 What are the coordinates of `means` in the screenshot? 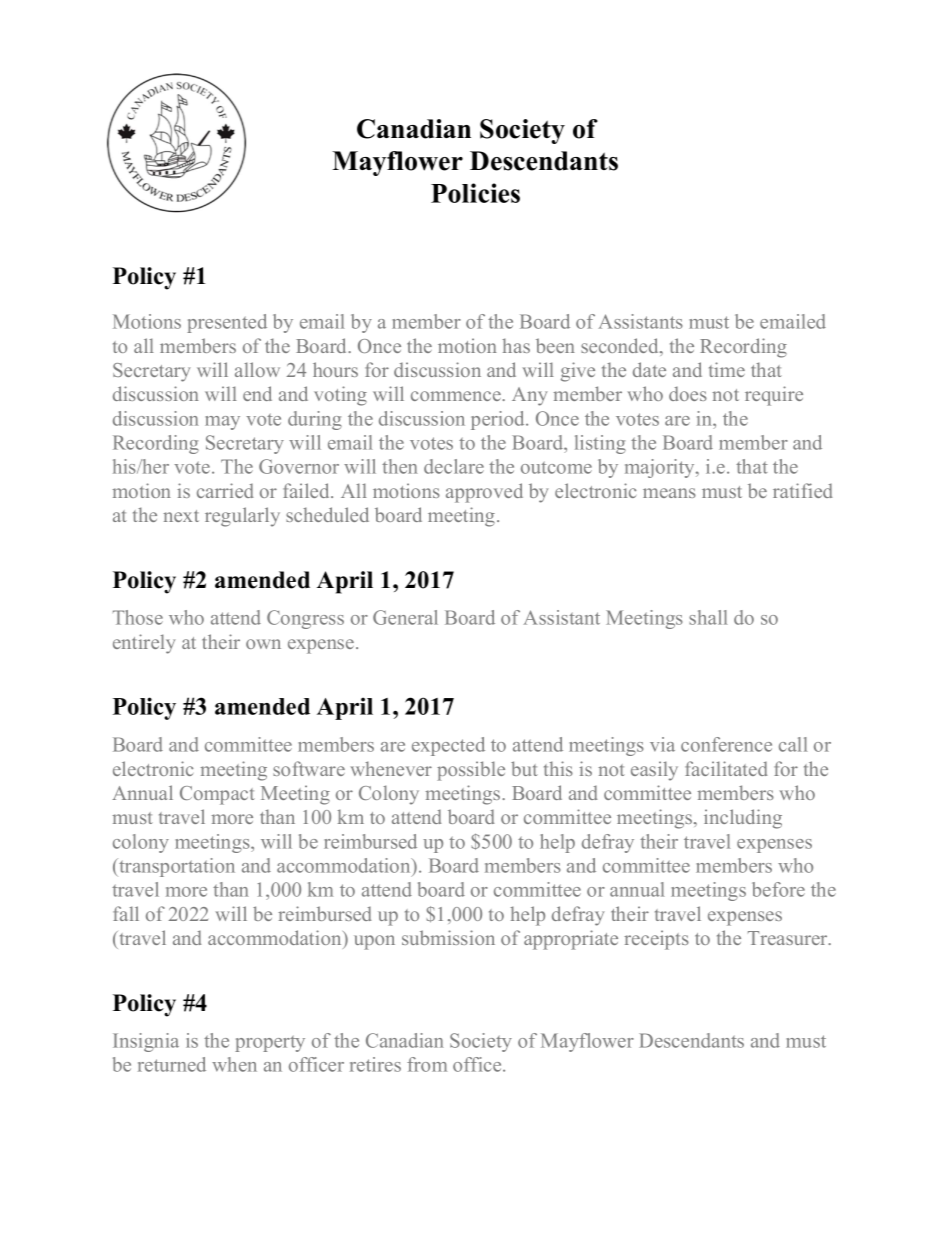 It's located at (669, 493).
